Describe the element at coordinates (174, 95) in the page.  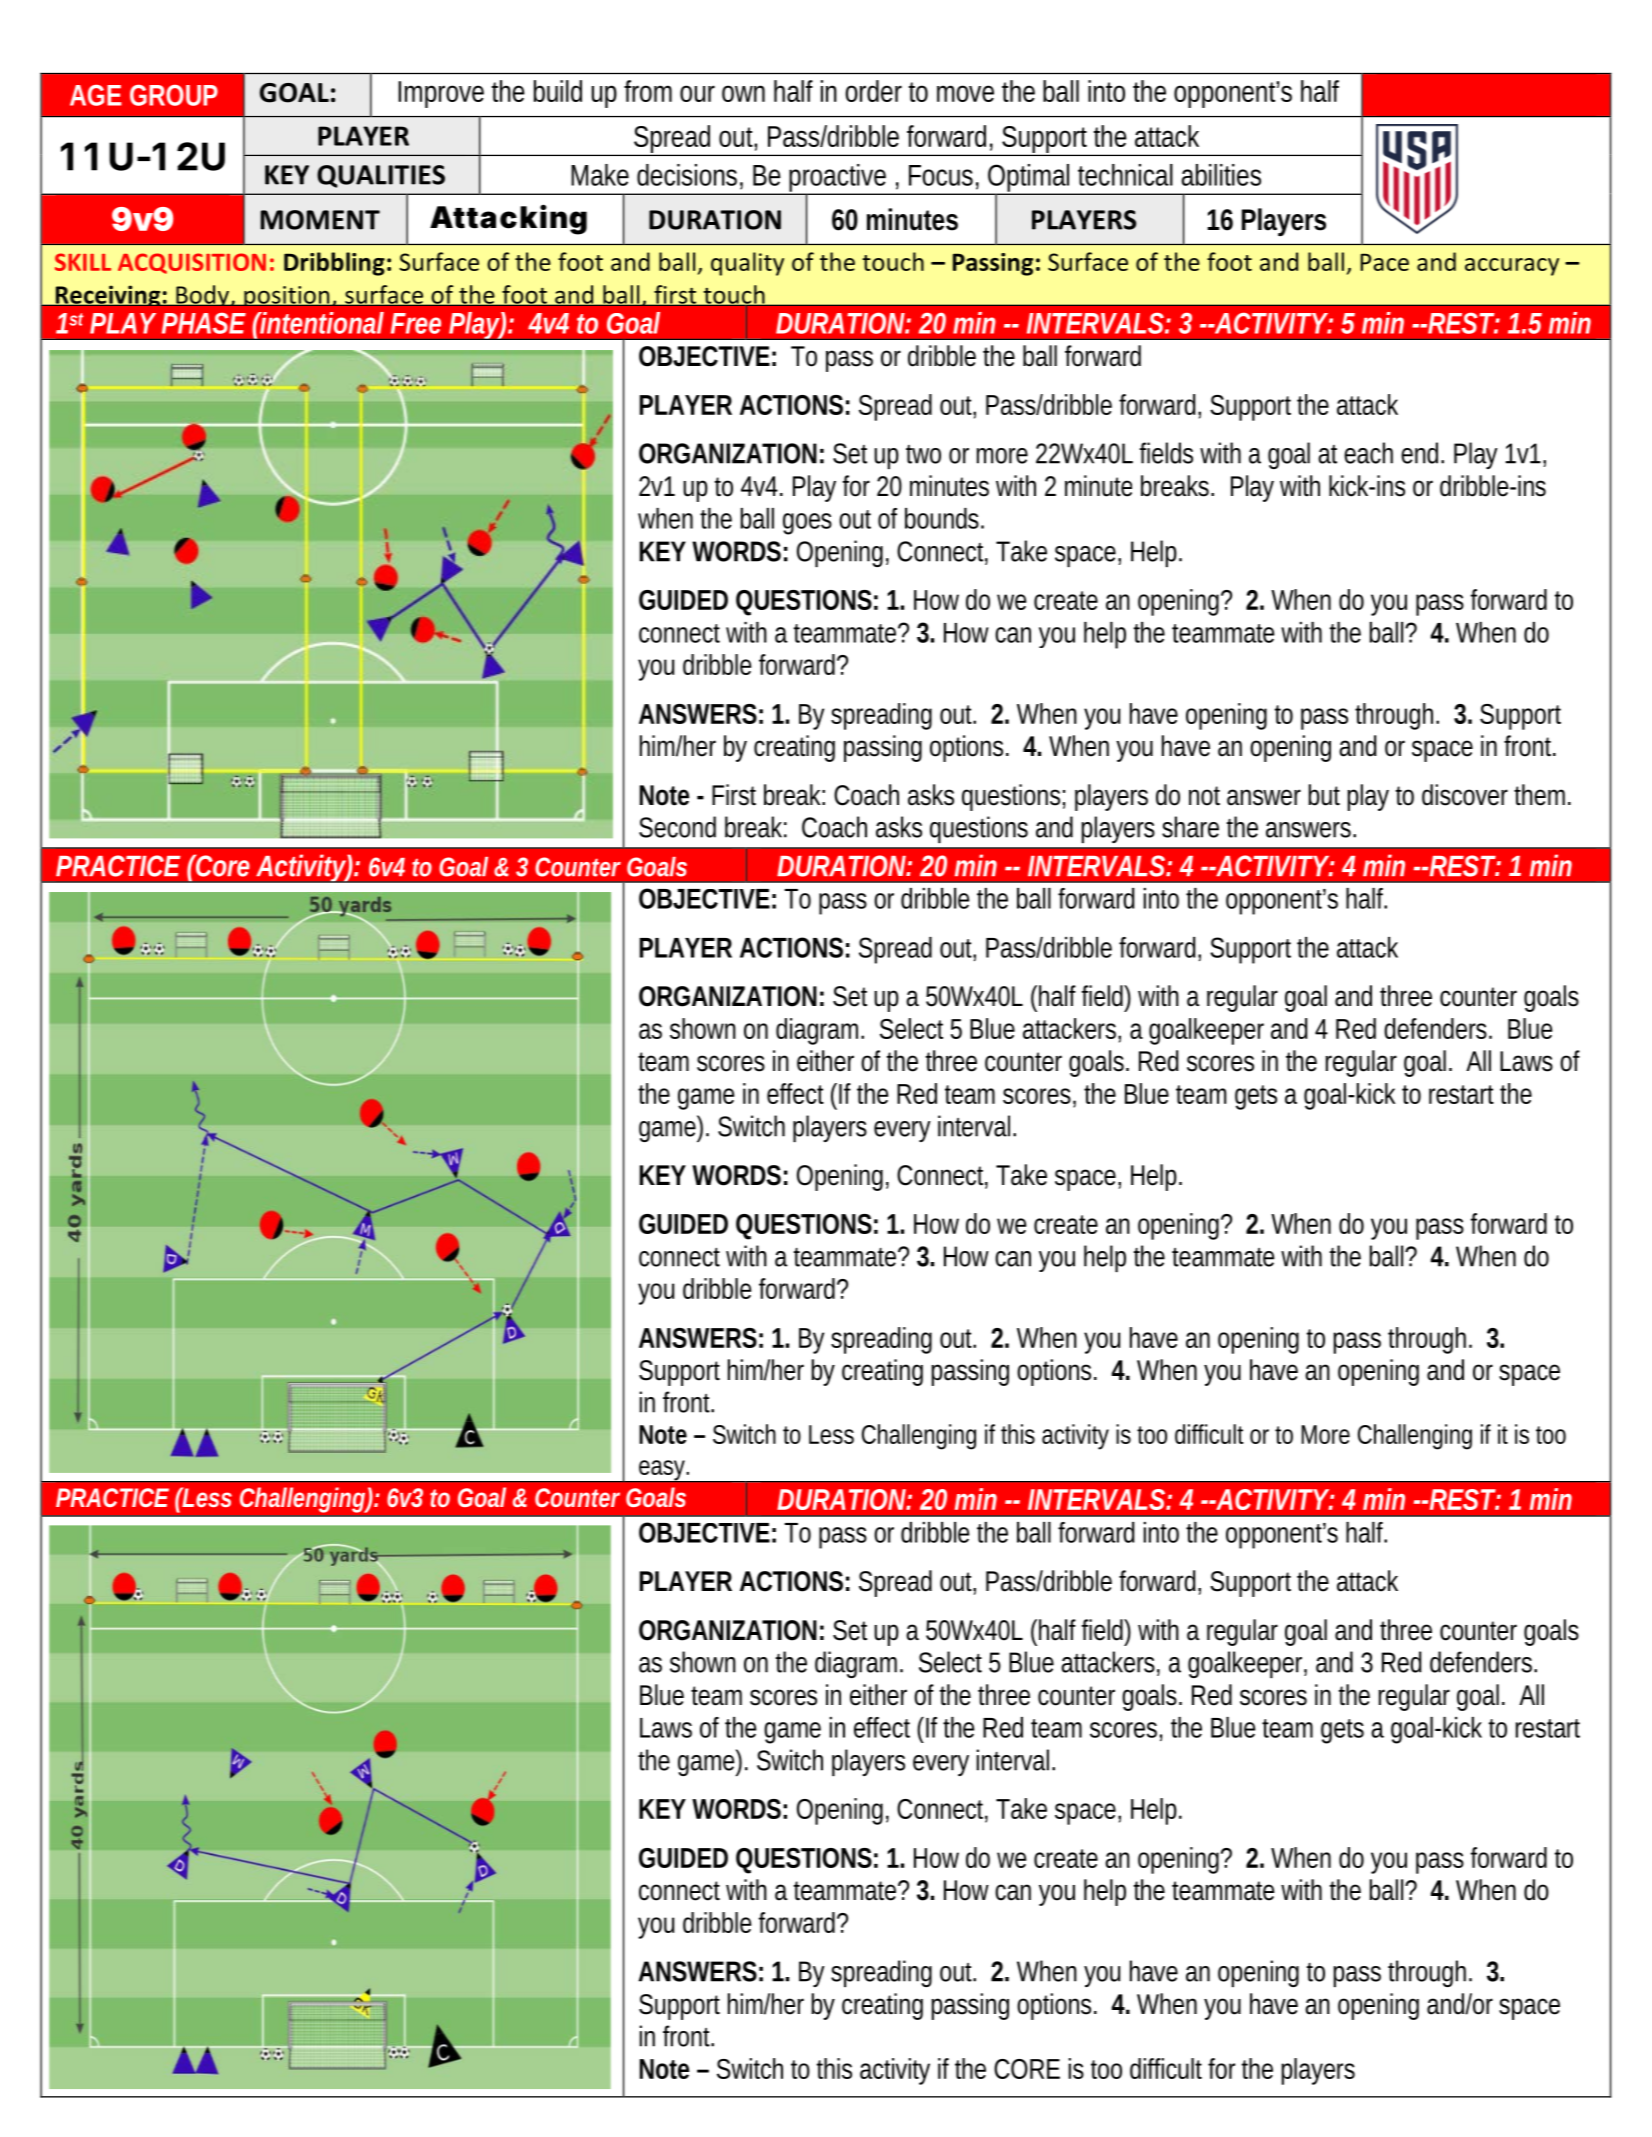
I see `GROUP` at that location.
